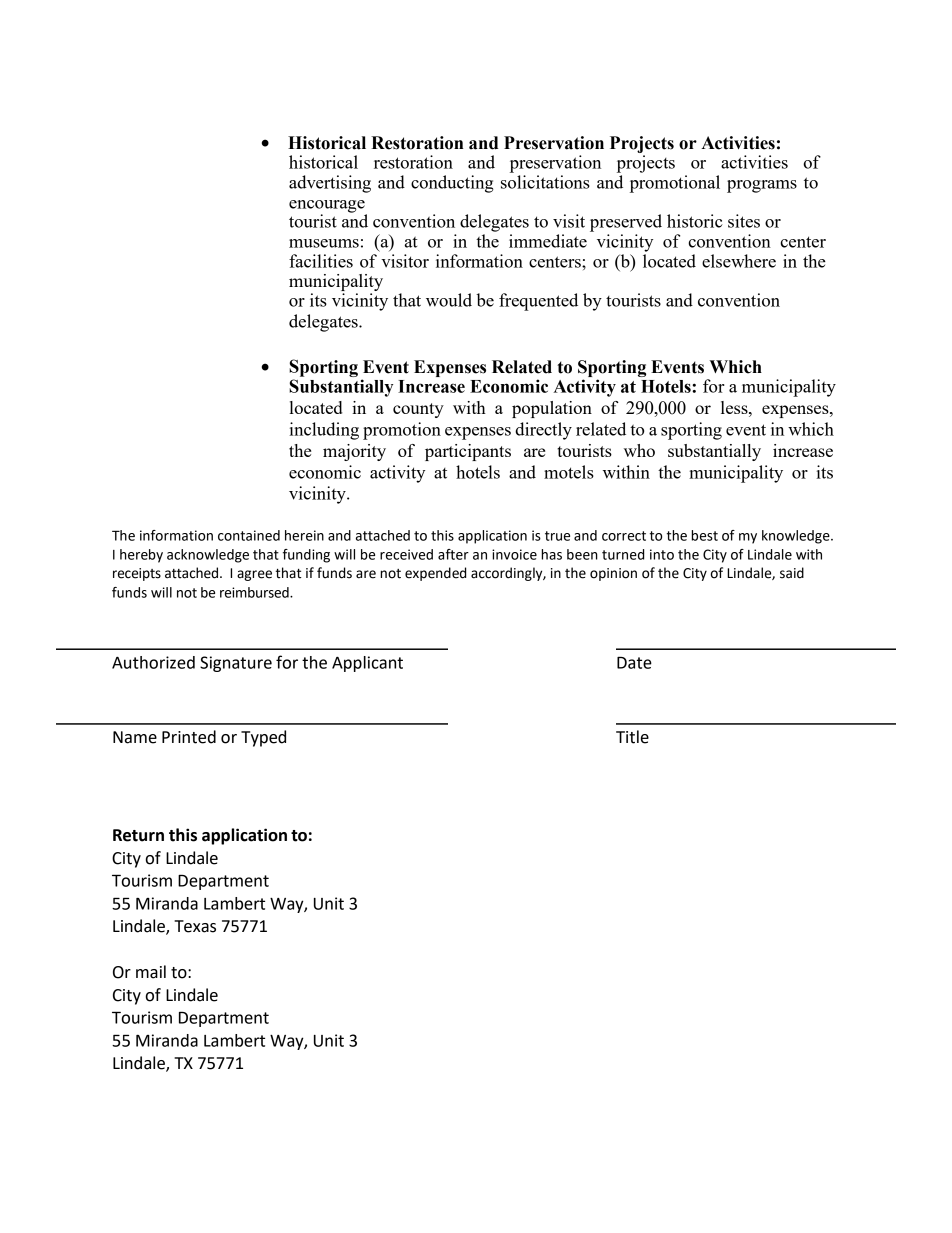  What do you see at coordinates (236, 664) in the page?
I see `Signature` at bounding box center [236, 664].
